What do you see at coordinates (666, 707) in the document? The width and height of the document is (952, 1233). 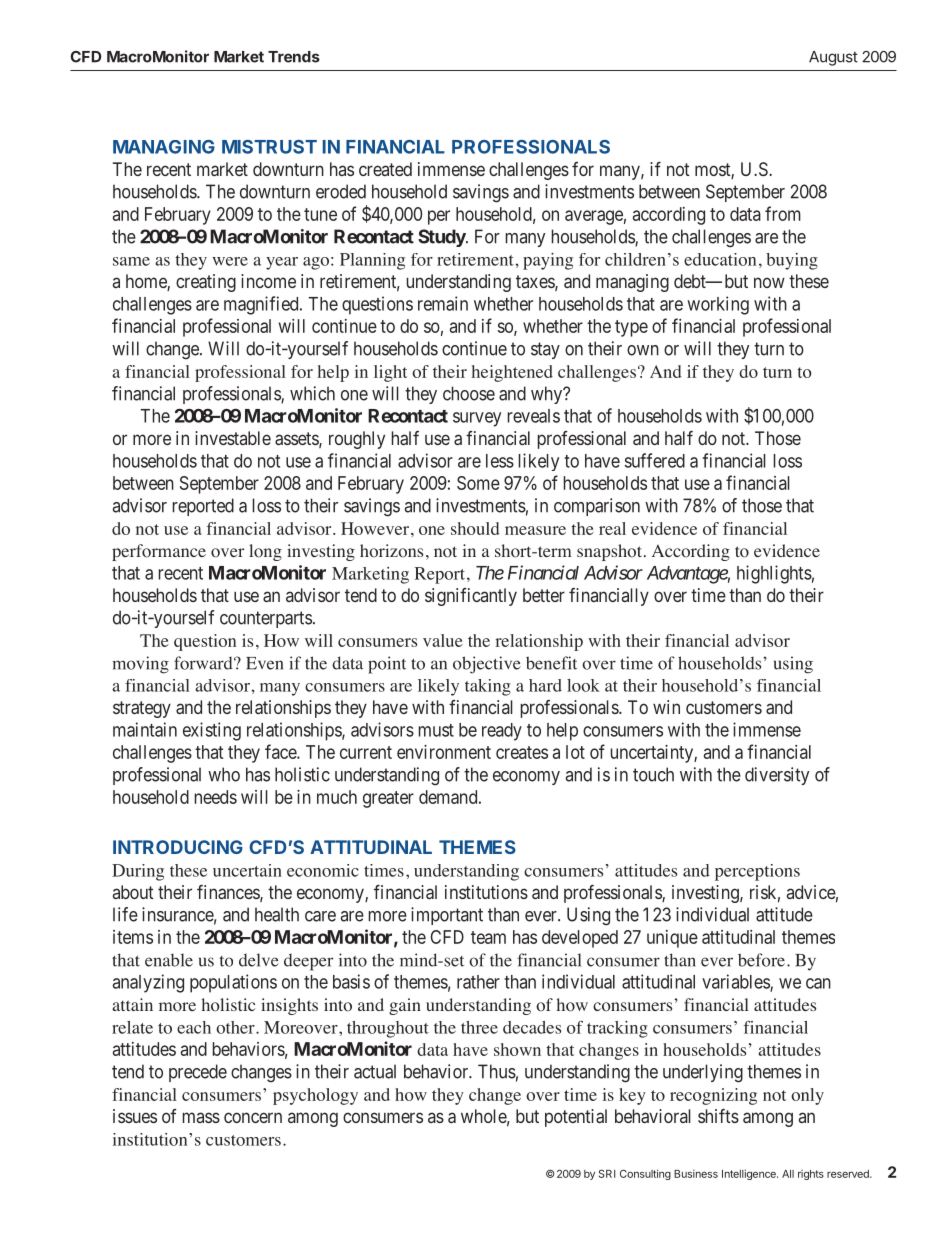 I see `win` at bounding box center [666, 707].
